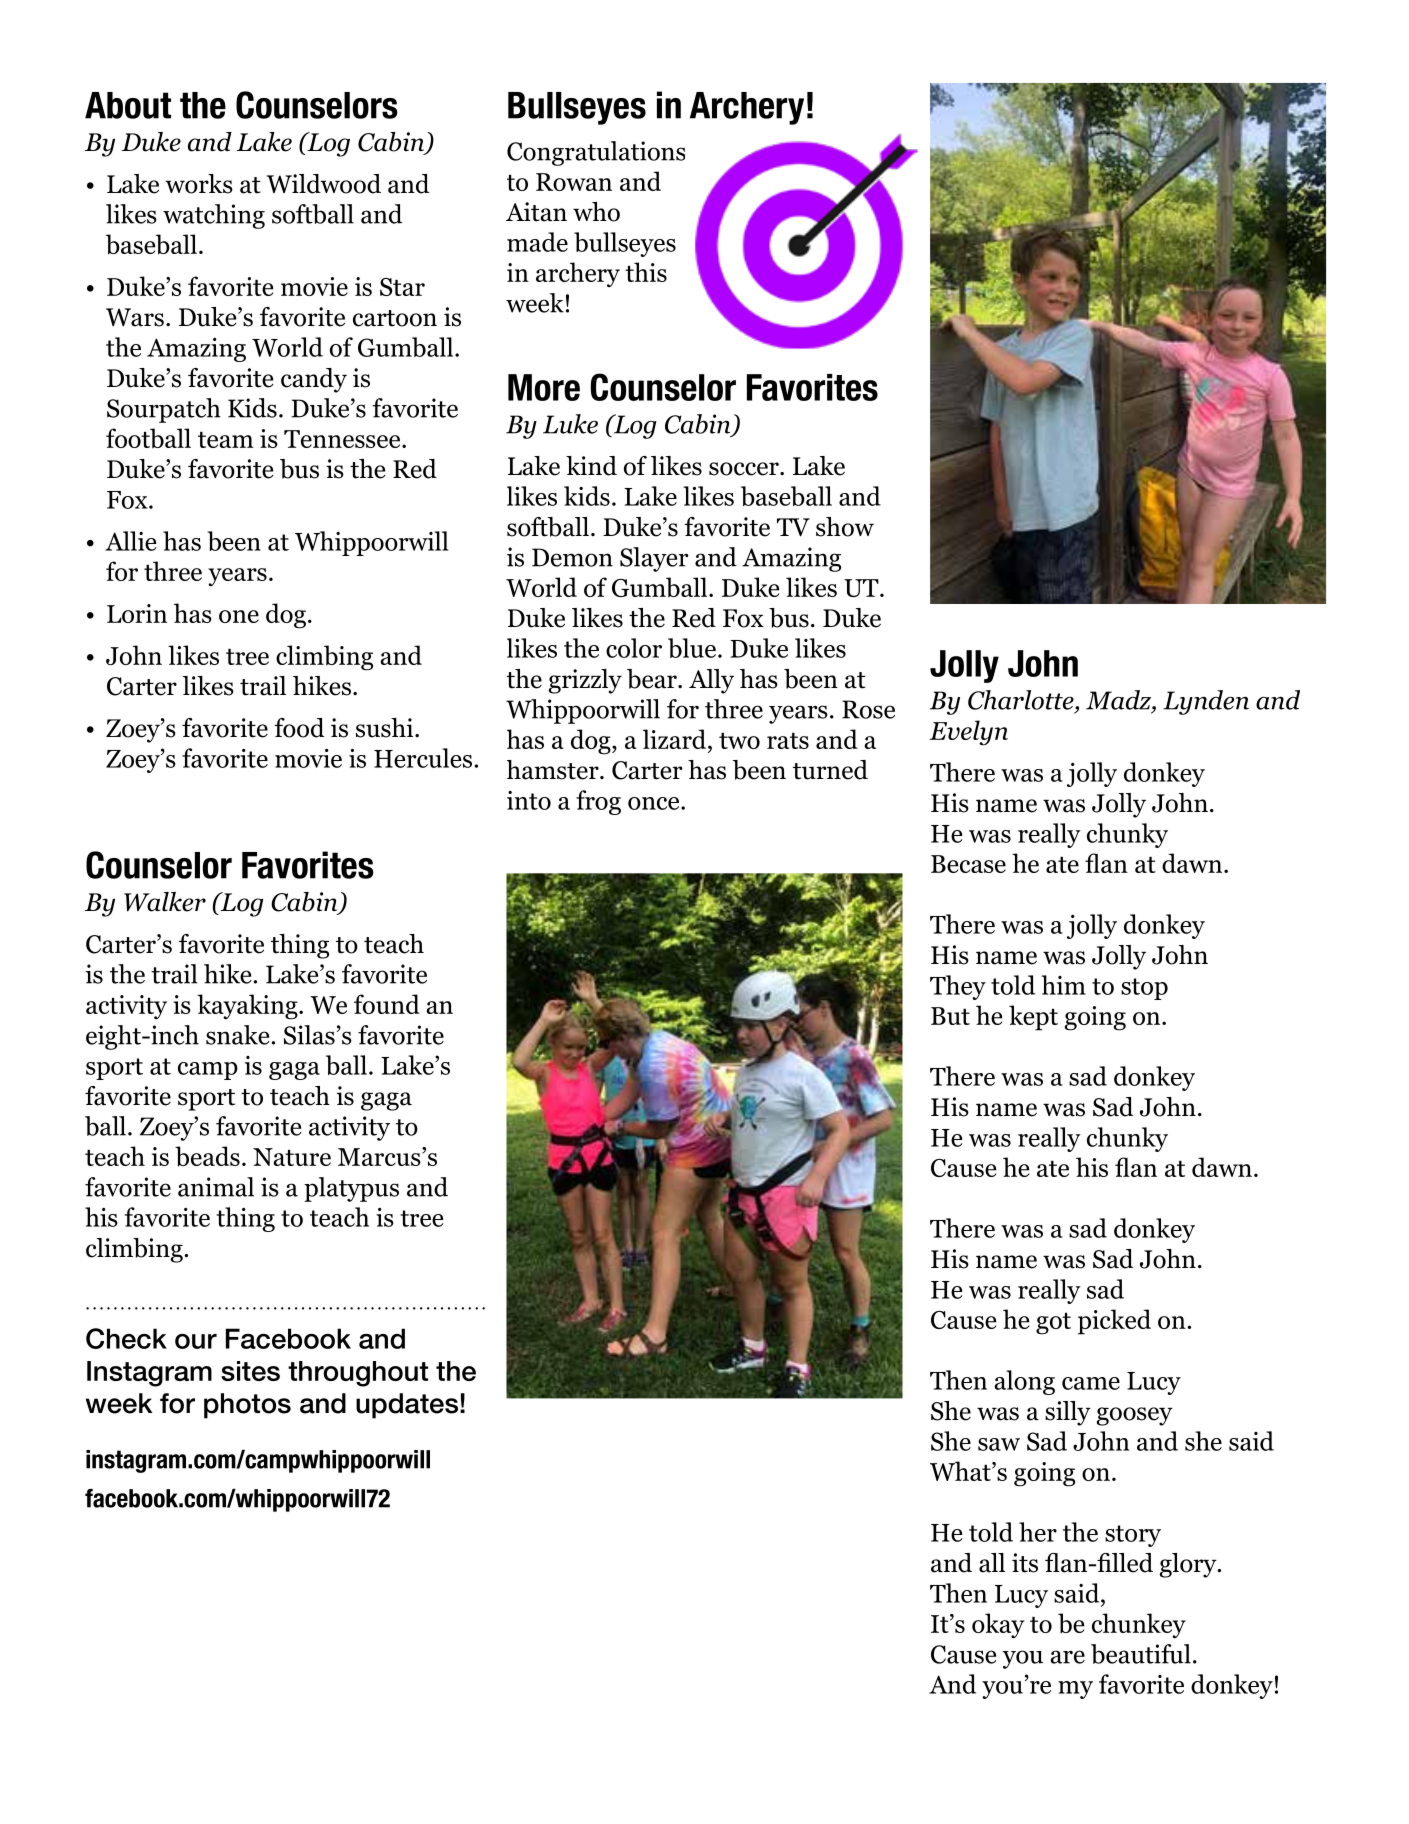 Image resolution: width=1409 pixels, height=1824 pixels. Describe the element at coordinates (655, 803) in the screenshot. I see `once` at that location.
